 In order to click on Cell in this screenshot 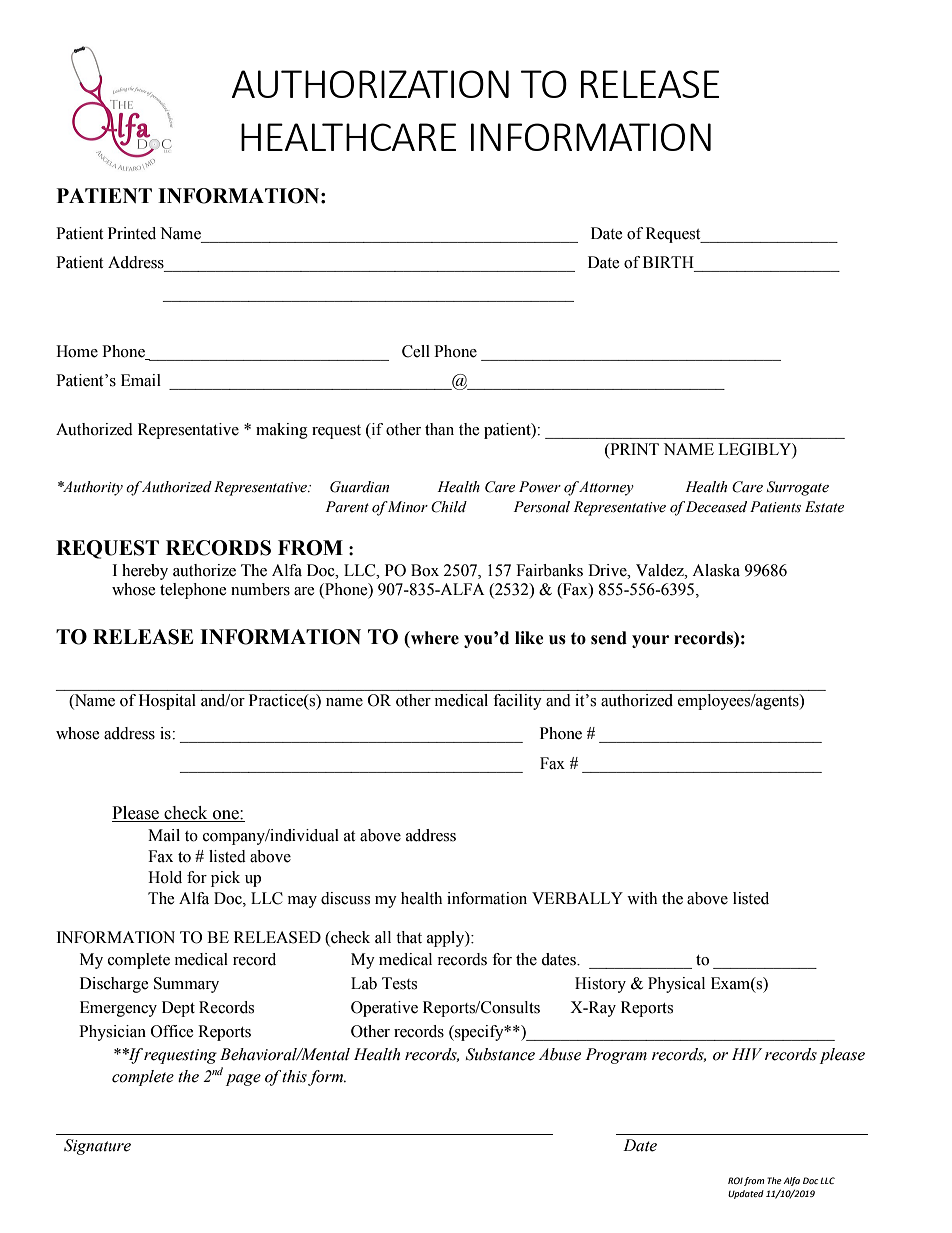, I will do `click(416, 351)`.
